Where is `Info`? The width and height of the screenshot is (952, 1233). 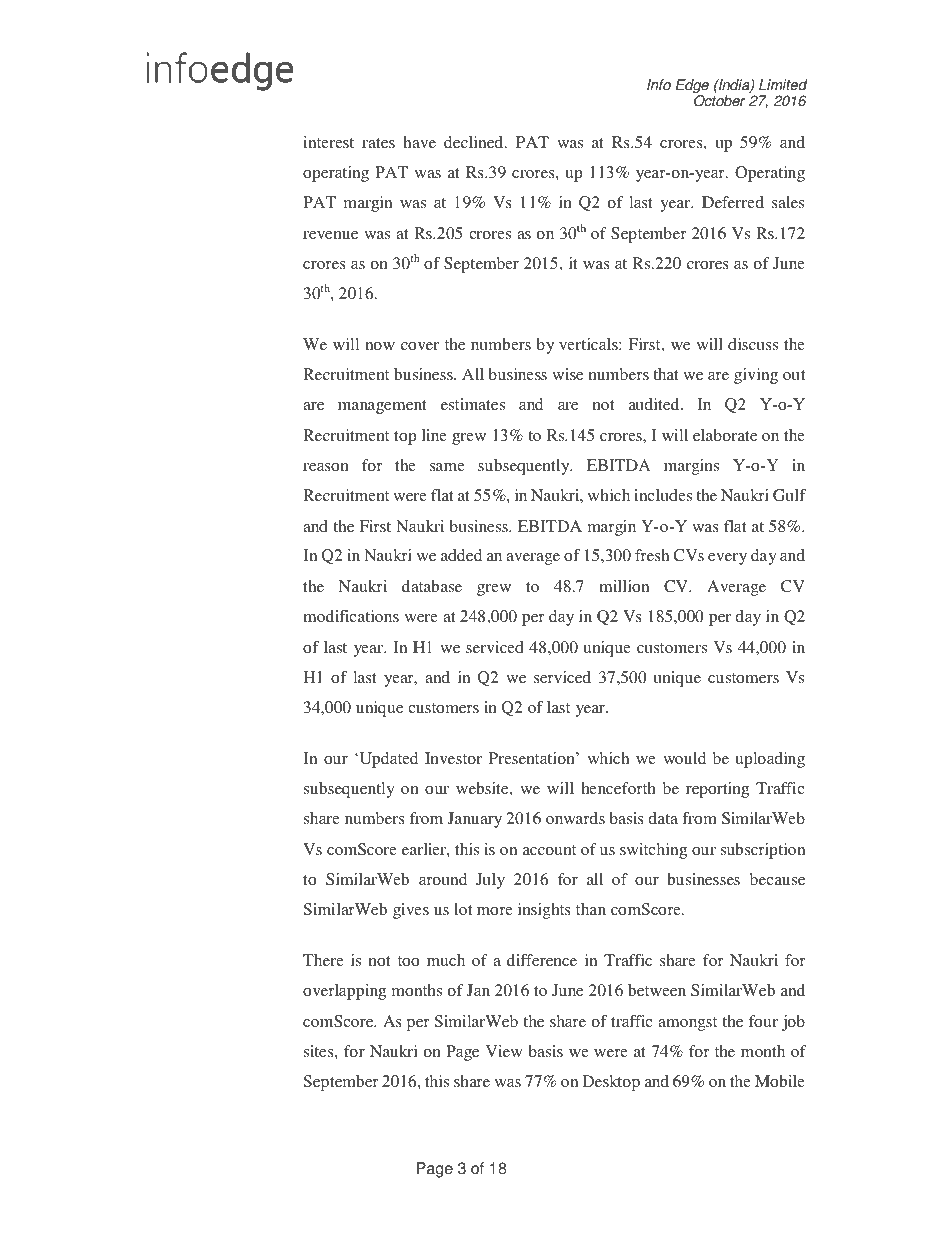 Info is located at coordinates (659, 85).
